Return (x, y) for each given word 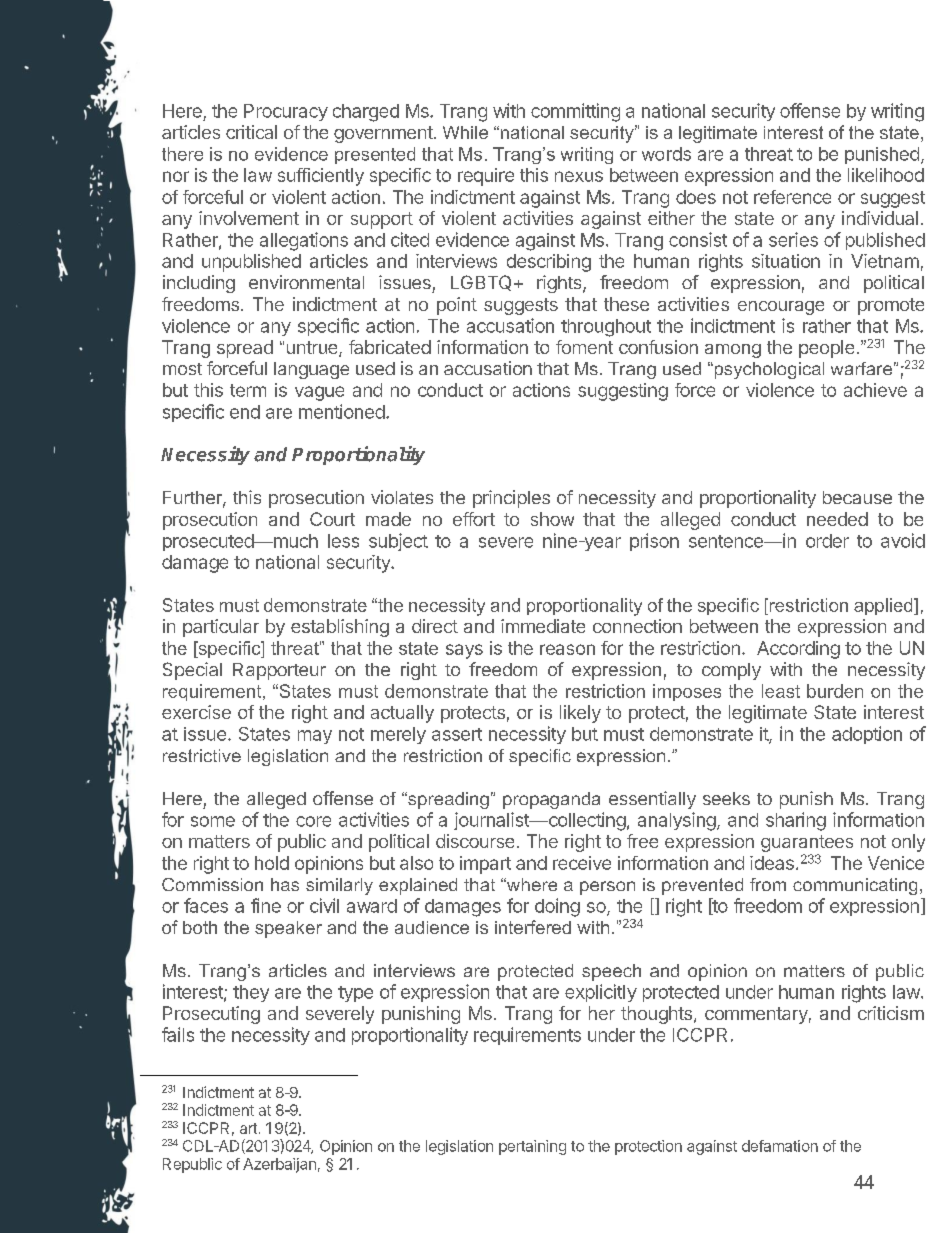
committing (575, 112)
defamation (780, 1146)
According (798, 650)
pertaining (532, 1147)
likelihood (886, 175)
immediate (543, 626)
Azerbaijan (279, 1165)
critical (251, 132)
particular (221, 628)
